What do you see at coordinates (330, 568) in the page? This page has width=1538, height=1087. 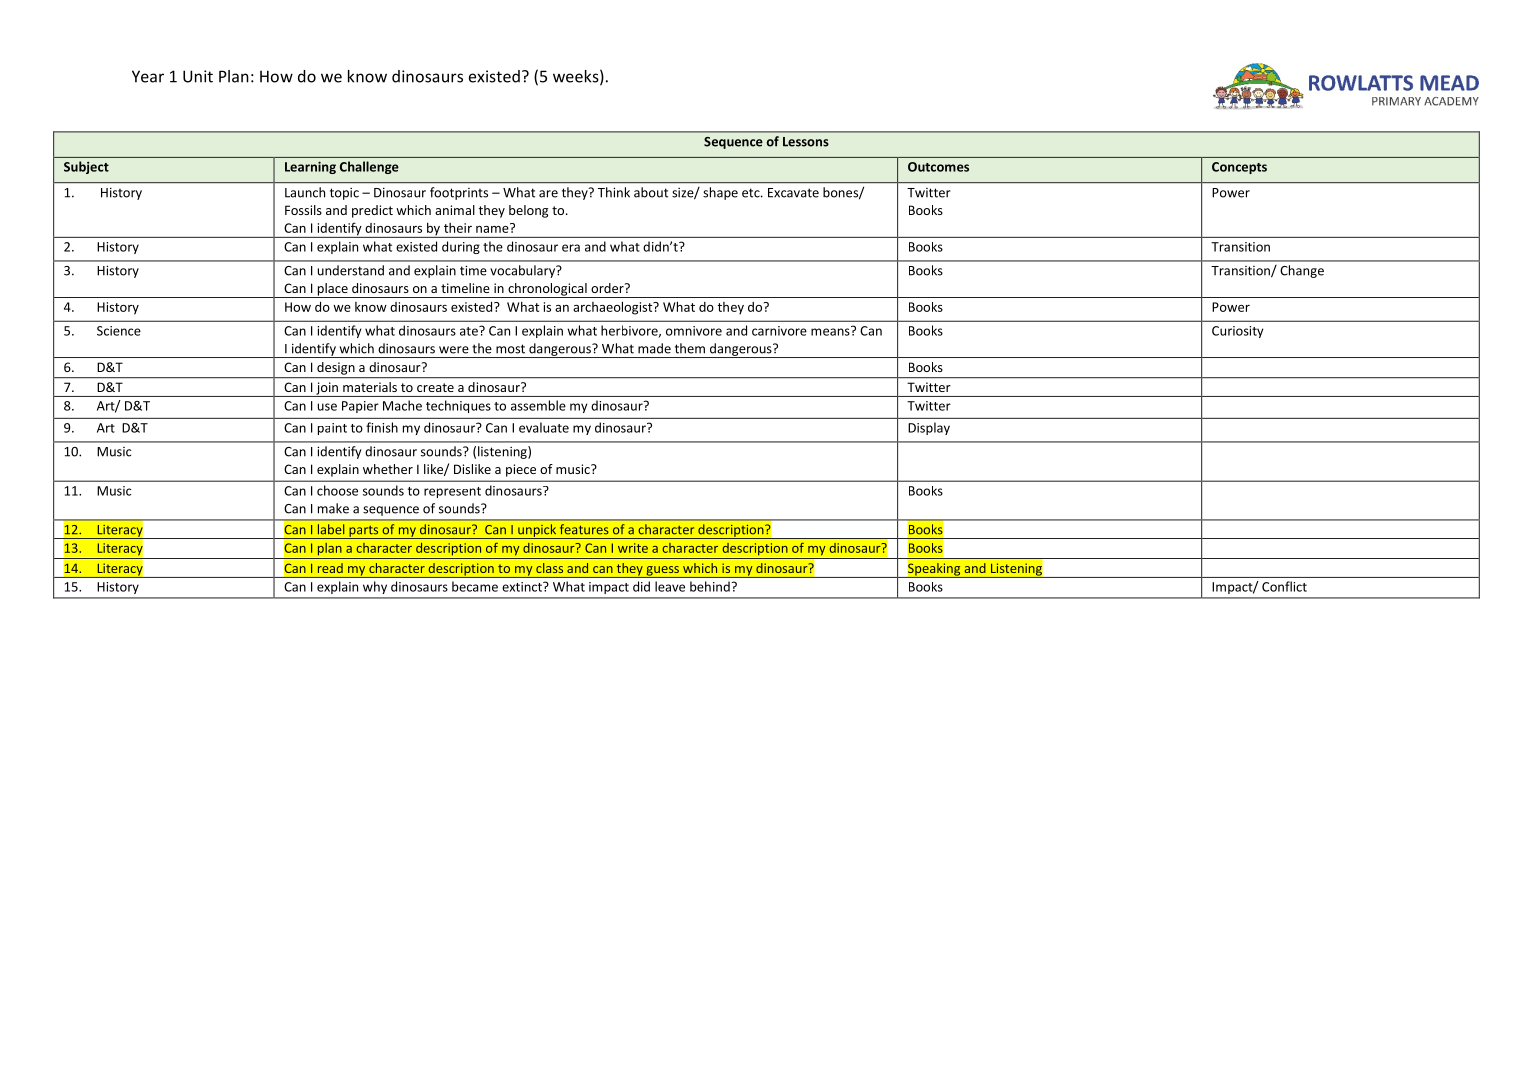 I see `read` at bounding box center [330, 568].
